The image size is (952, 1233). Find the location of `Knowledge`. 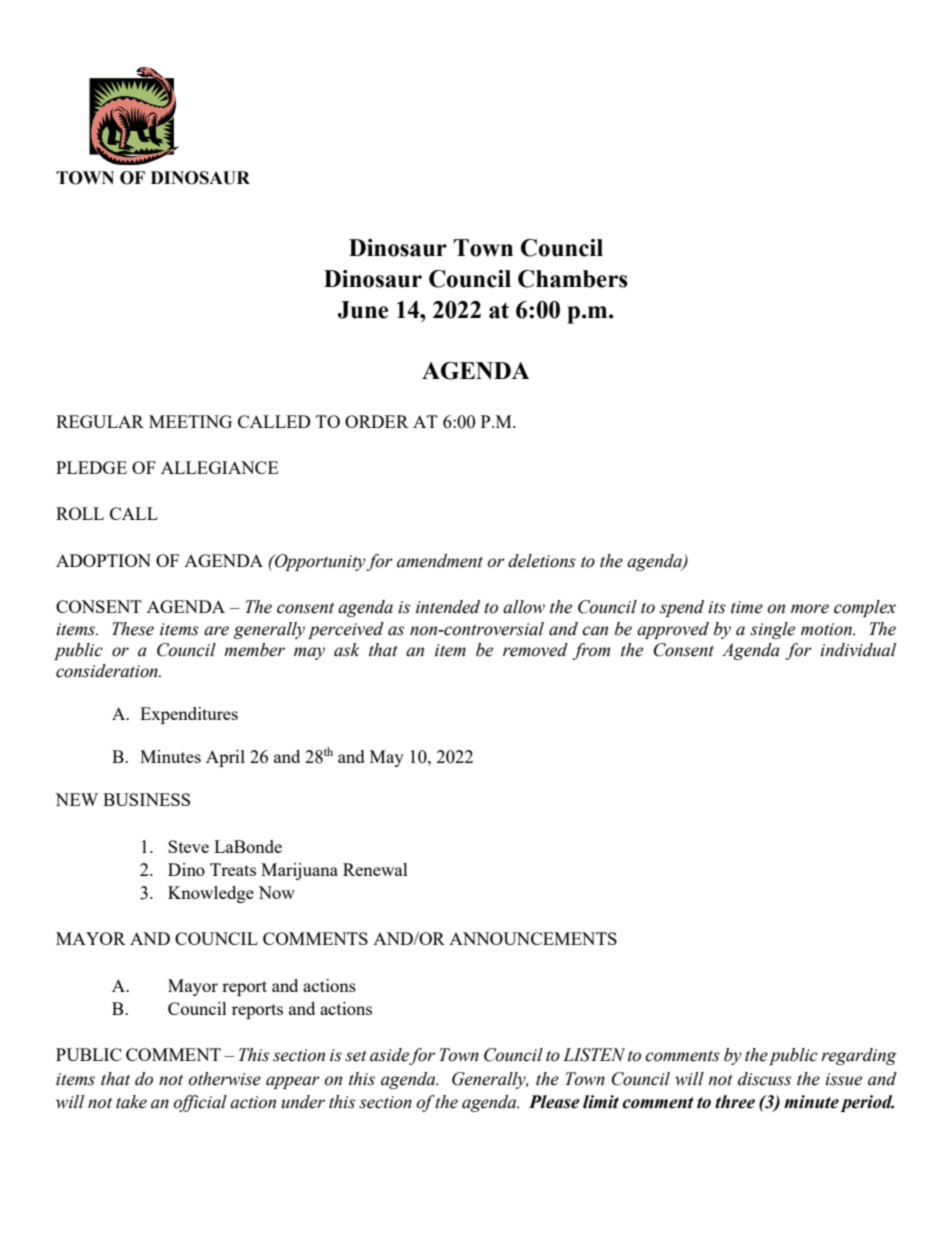

Knowledge is located at coordinates (211, 894).
